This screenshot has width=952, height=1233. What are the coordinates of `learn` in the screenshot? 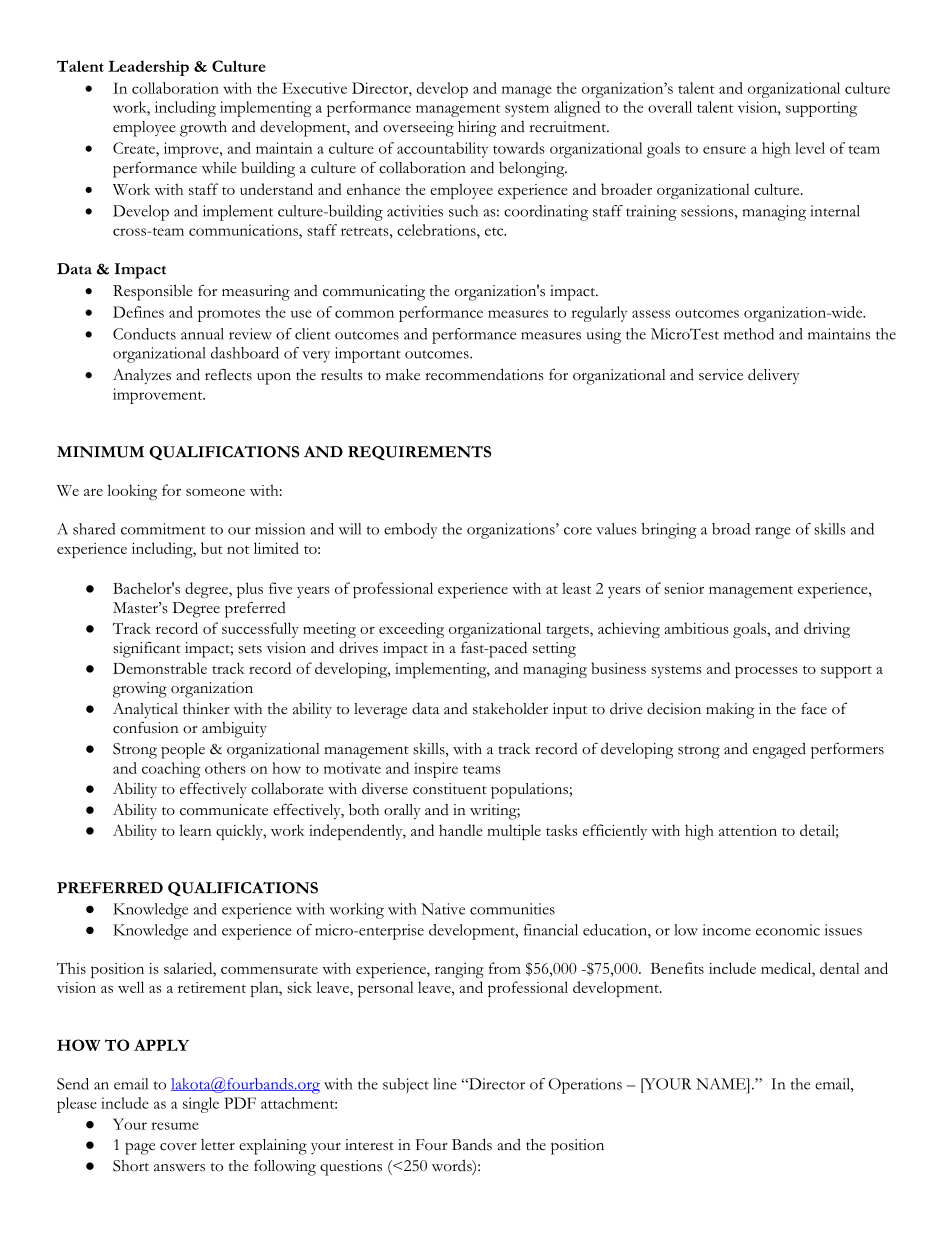 It's located at (195, 830).
